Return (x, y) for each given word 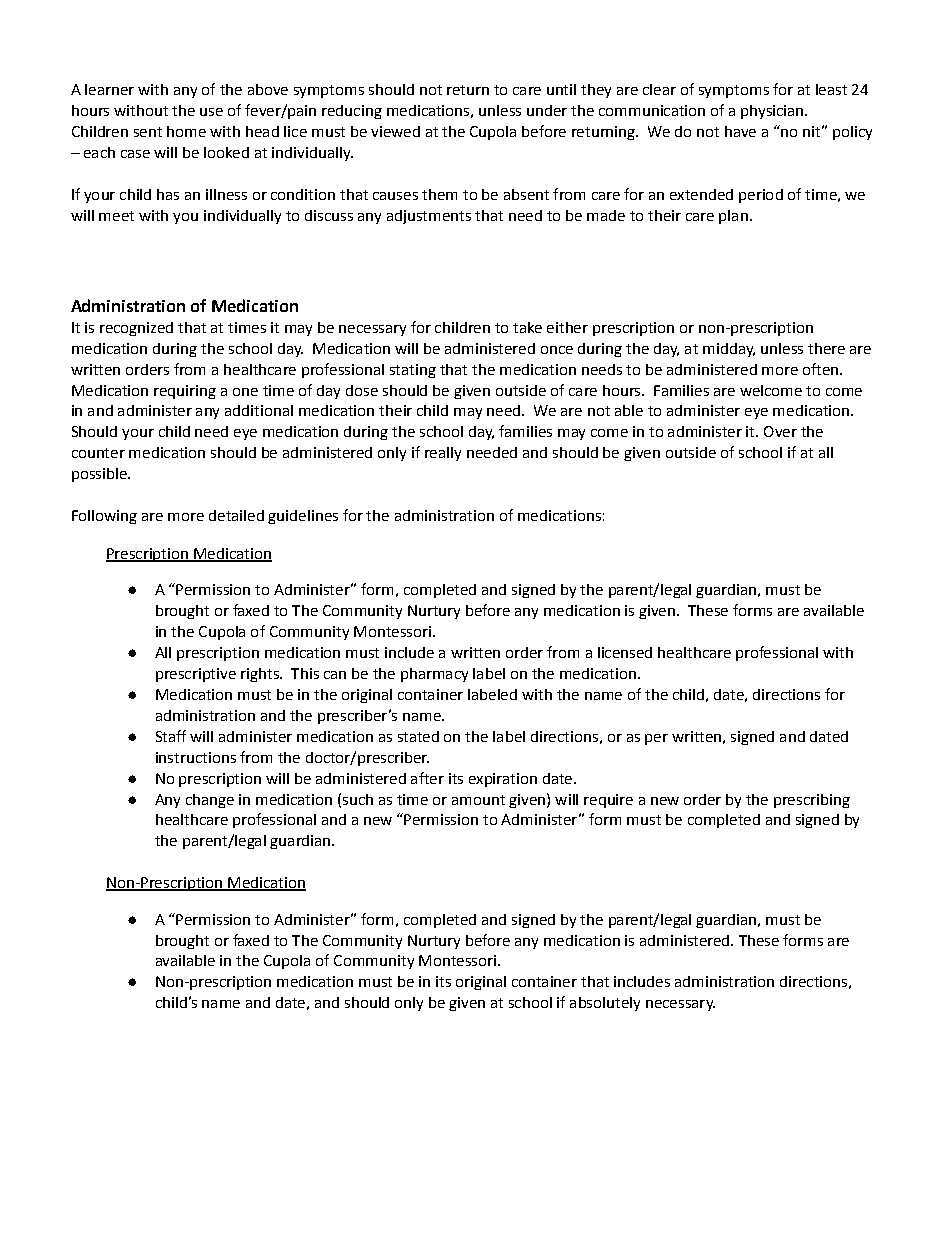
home (186, 131)
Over (780, 431)
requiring (185, 392)
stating (413, 371)
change (210, 801)
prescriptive (196, 675)
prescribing (812, 801)
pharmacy (434, 675)
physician (773, 112)
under (547, 110)
